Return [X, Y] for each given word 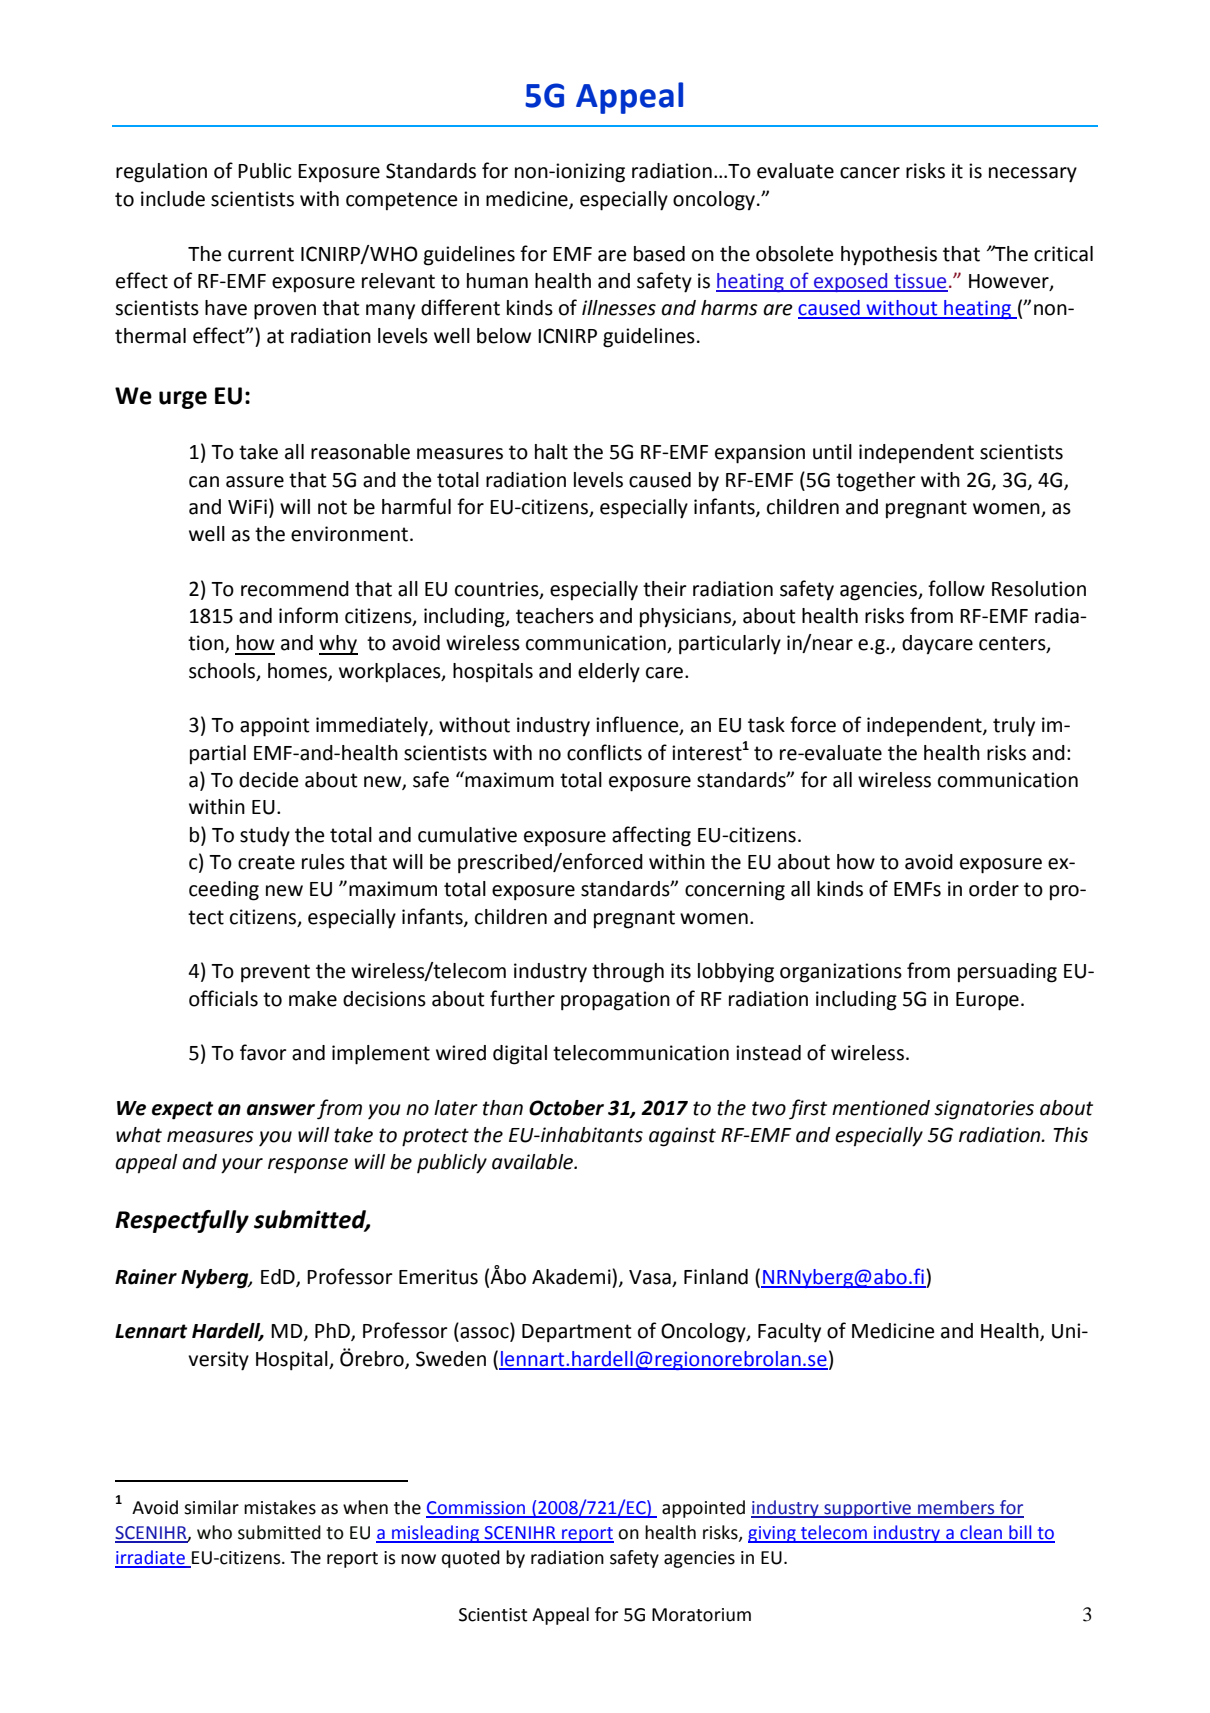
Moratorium [701, 1615]
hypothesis [889, 256]
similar [211, 1507]
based [659, 254]
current [261, 254]
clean [981, 1533]
